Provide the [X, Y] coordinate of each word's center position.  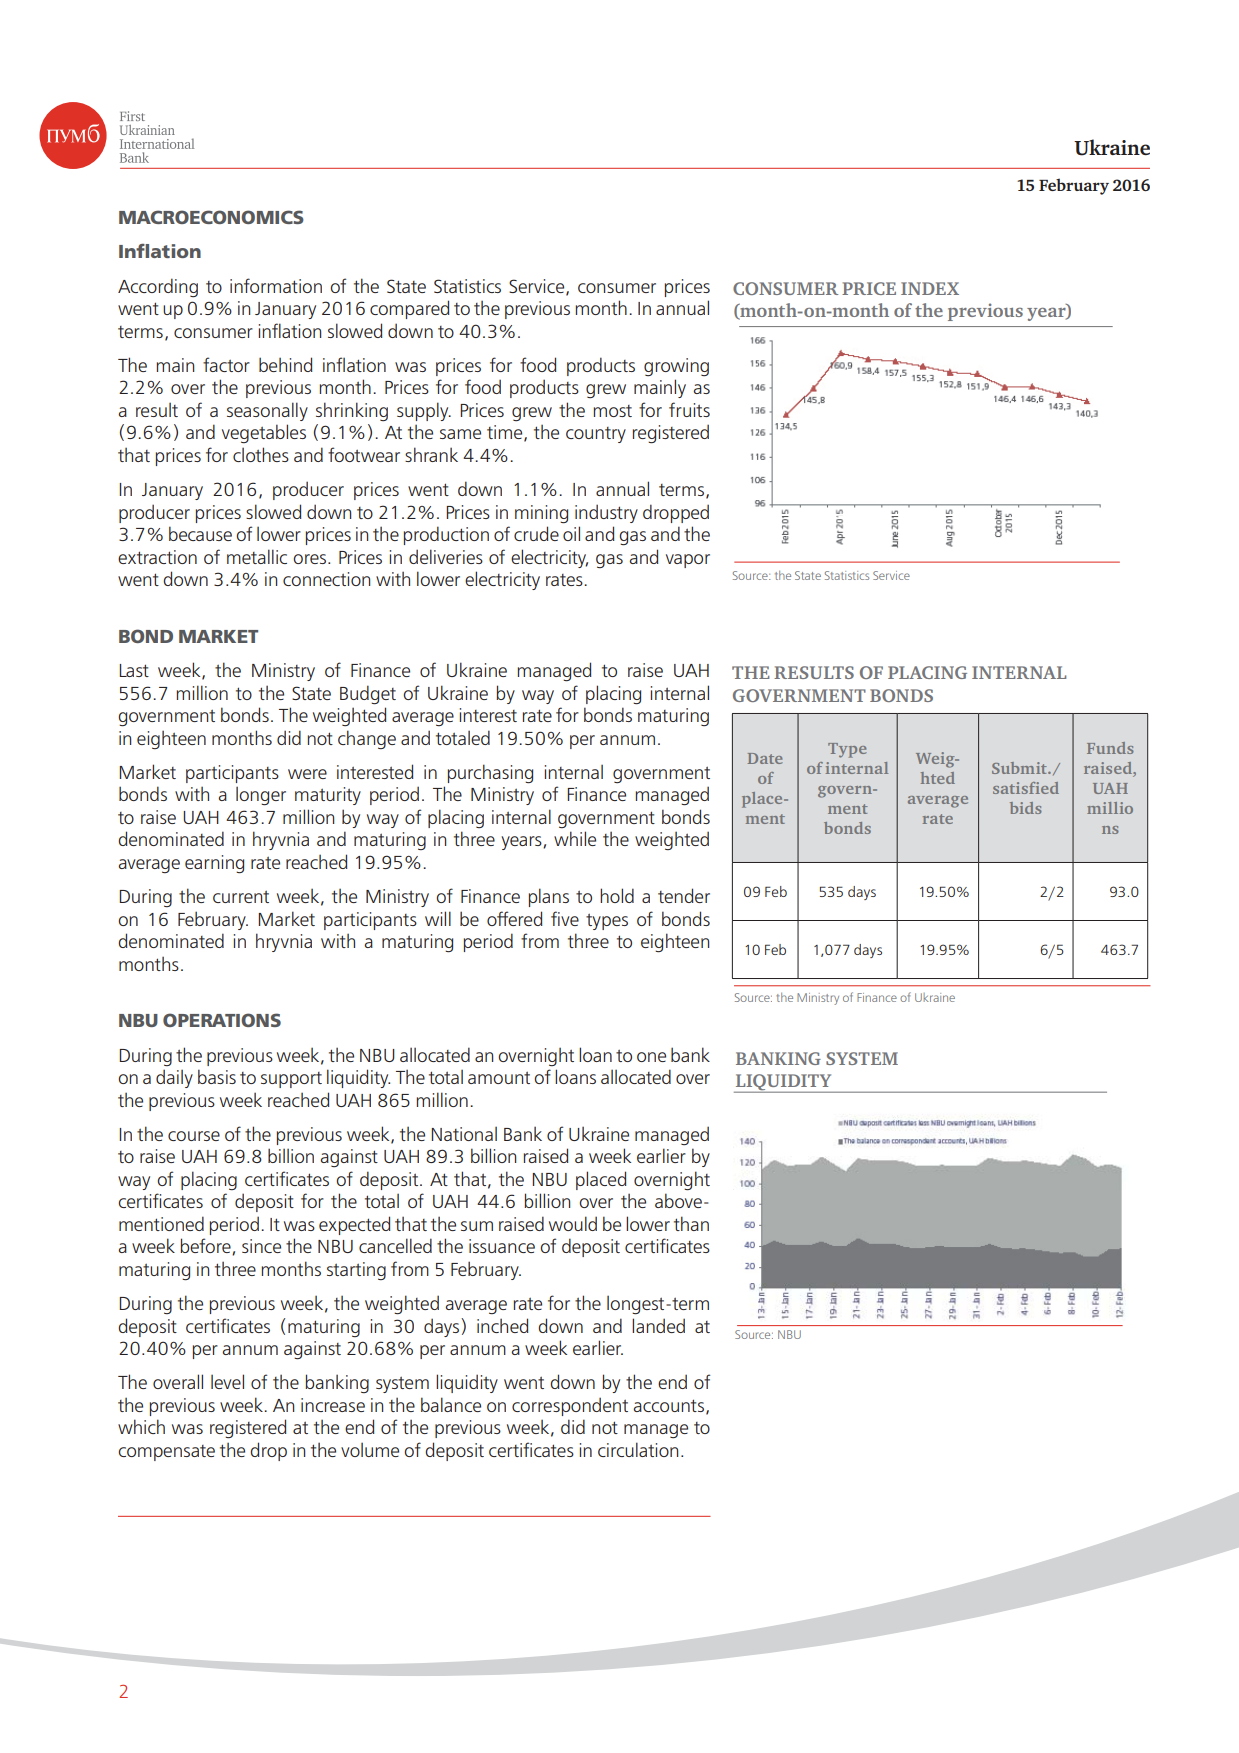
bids [1026, 808]
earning [214, 864]
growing [676, 367]
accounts [670, 1406]
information [276, 285]
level [227, 1381]
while [575, 838]
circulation [638, 1449]
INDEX [930, 288]
